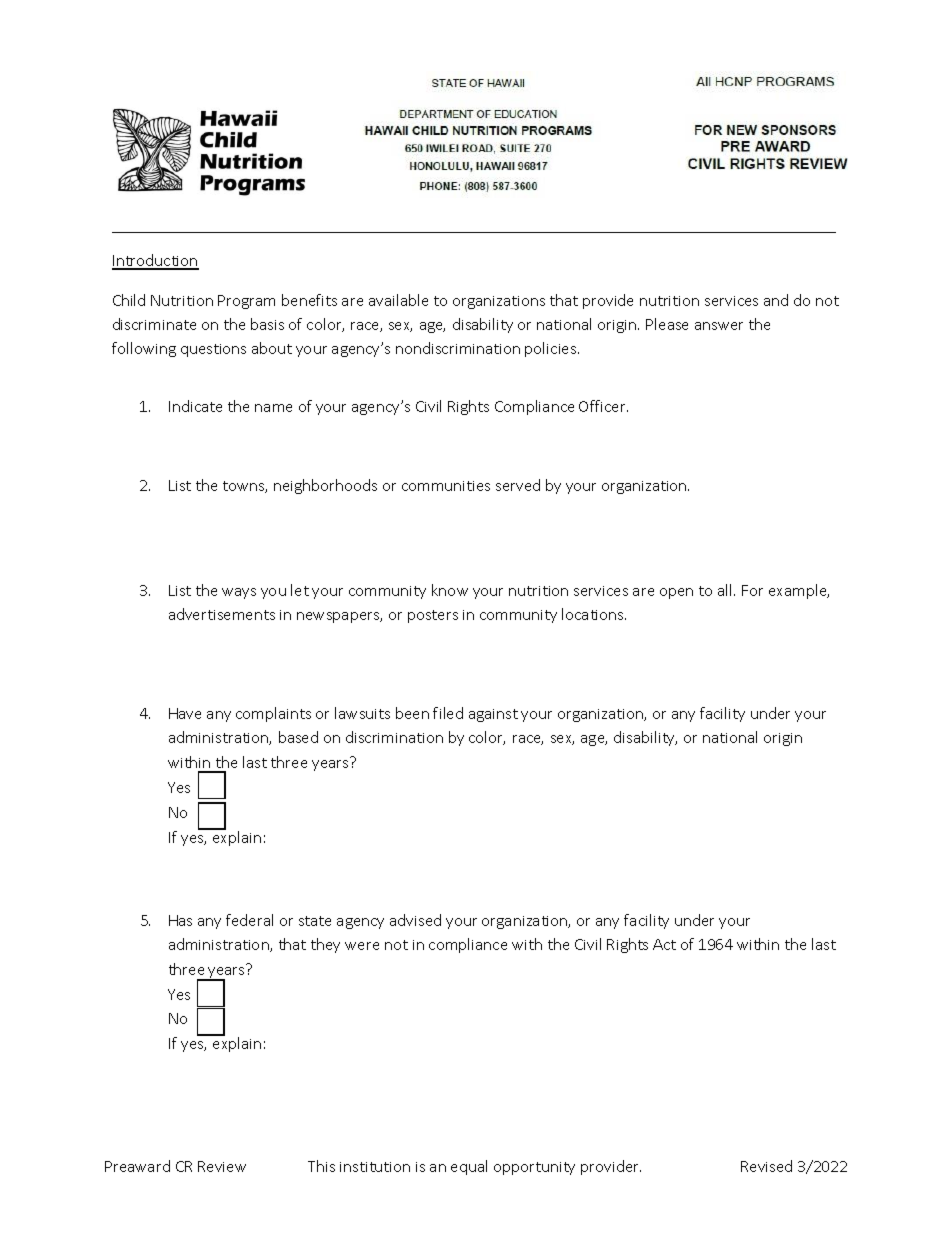 This screenshot has height=1233, width=952. Describe the element at coordinates (222, 1166) in the screenshot. I see `Review` at that location.
